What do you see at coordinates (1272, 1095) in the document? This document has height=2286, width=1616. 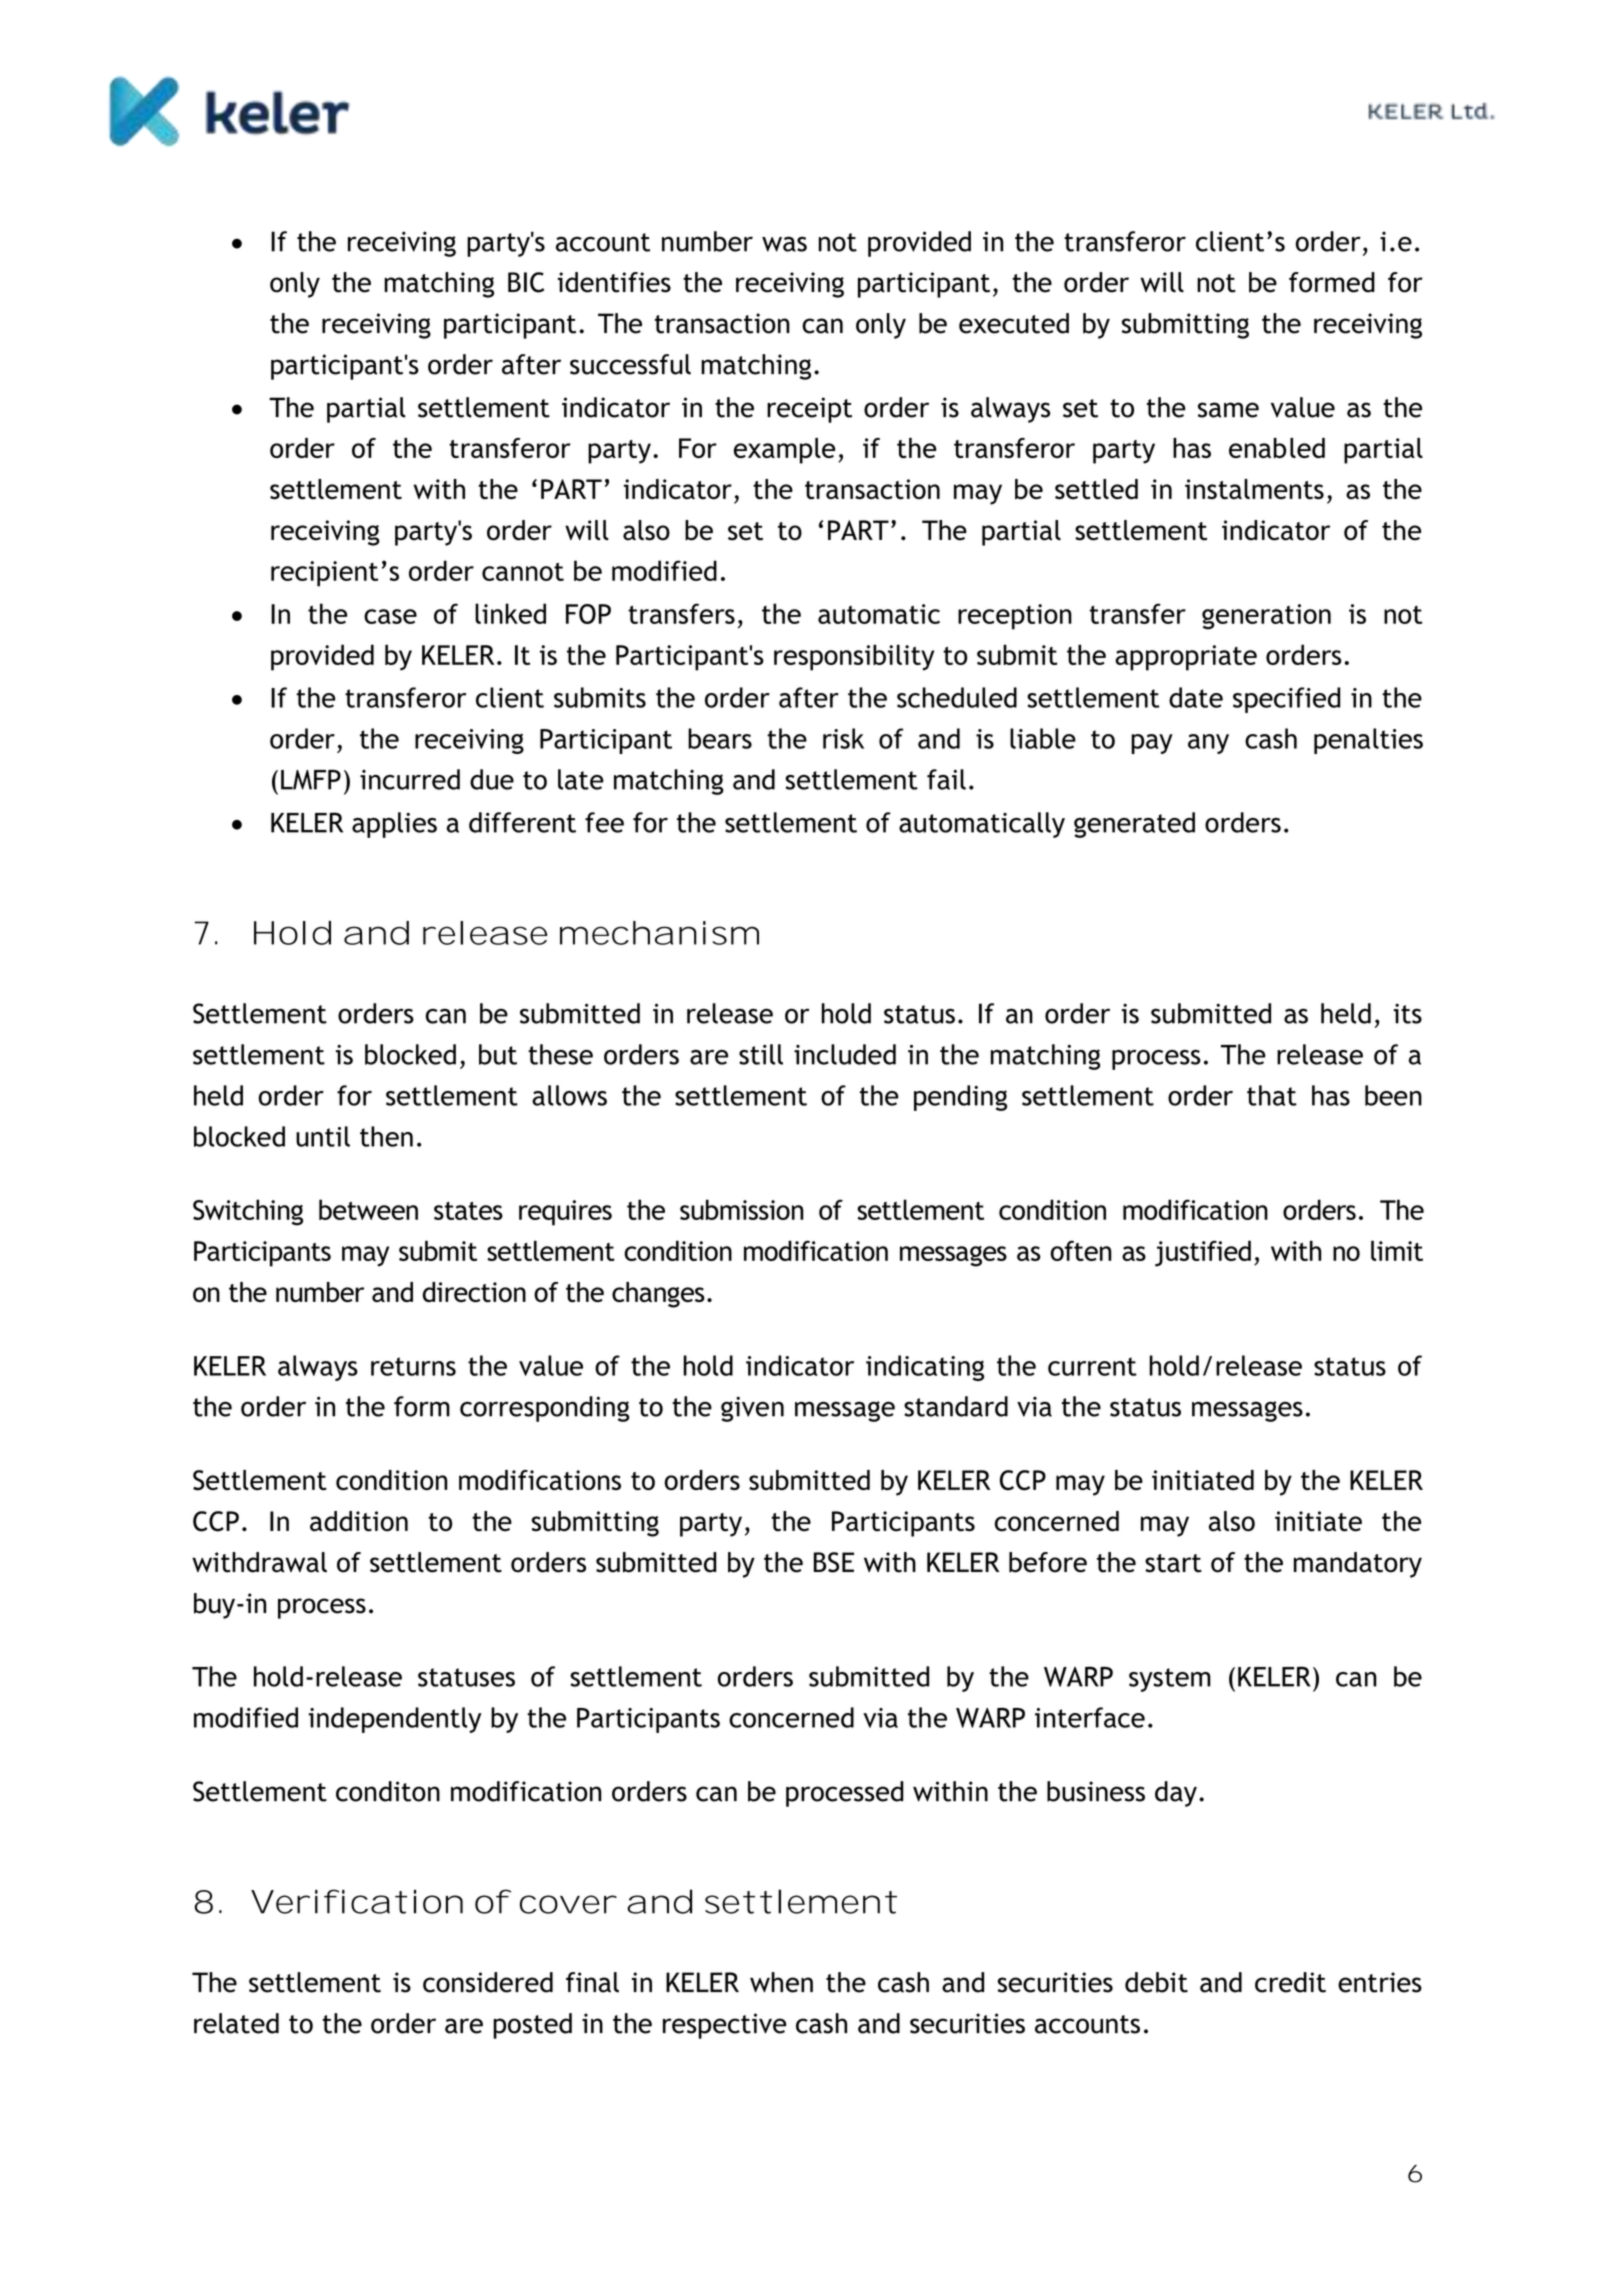 I see `that` at bounding box center [1272, 1095].
